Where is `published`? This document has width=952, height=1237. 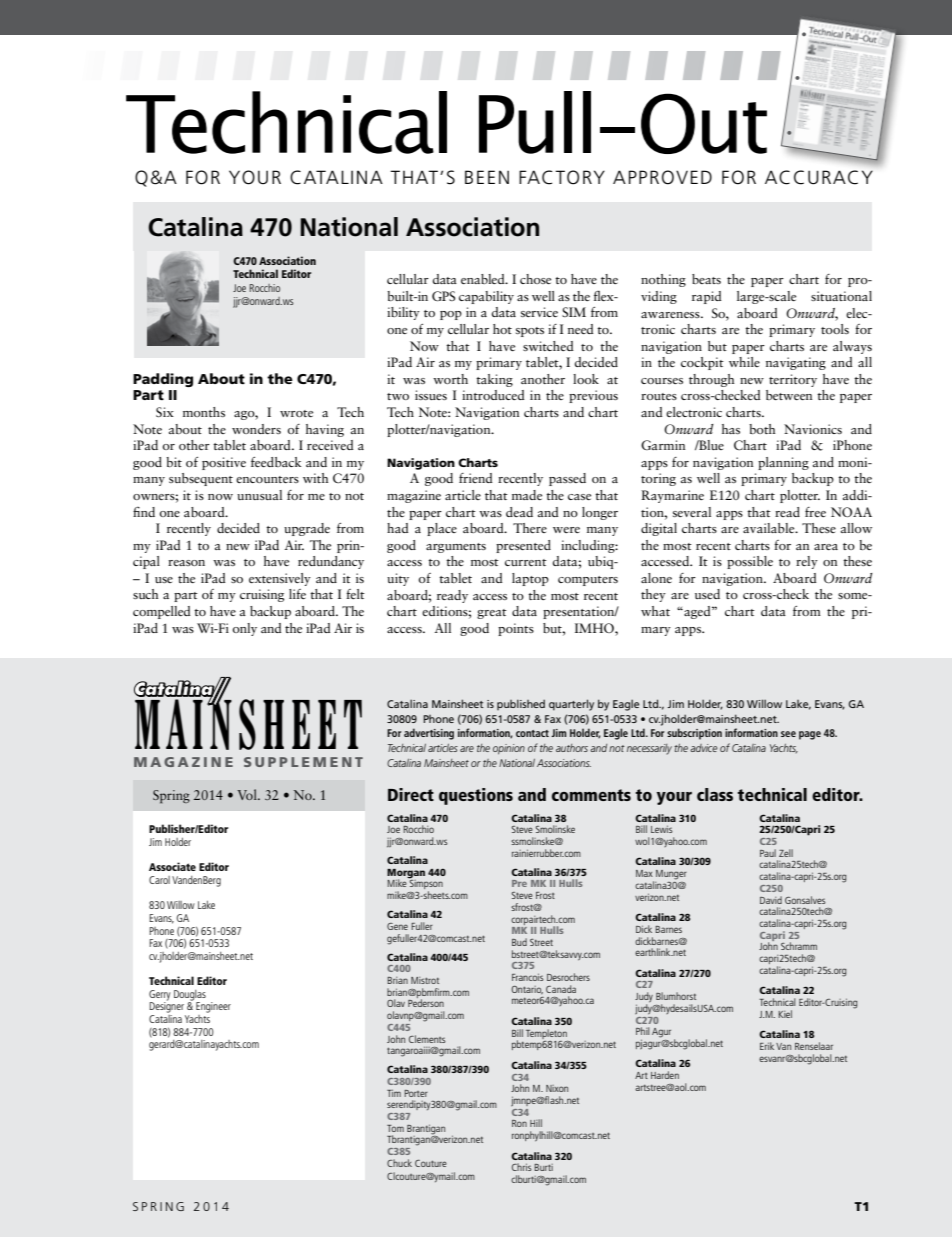 published is located at coordinates (521, 704).
